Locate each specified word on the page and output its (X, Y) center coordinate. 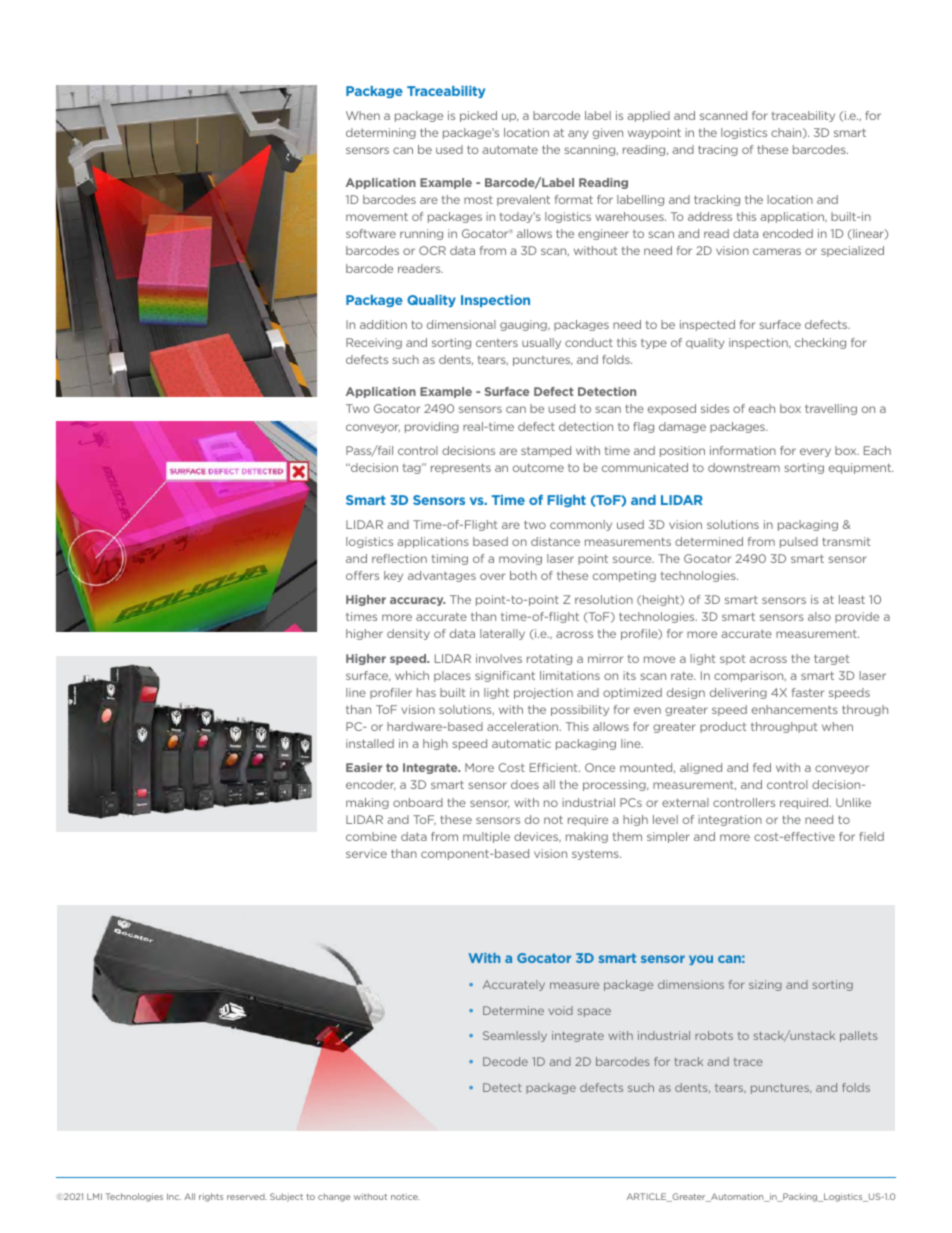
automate (510, 149)
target (831, 659)
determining (381, 133)
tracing (718, 150)
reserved (247, 1196)
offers (362, 575)
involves (499, 658)
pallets (859, 1036)
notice (405, 1196)
